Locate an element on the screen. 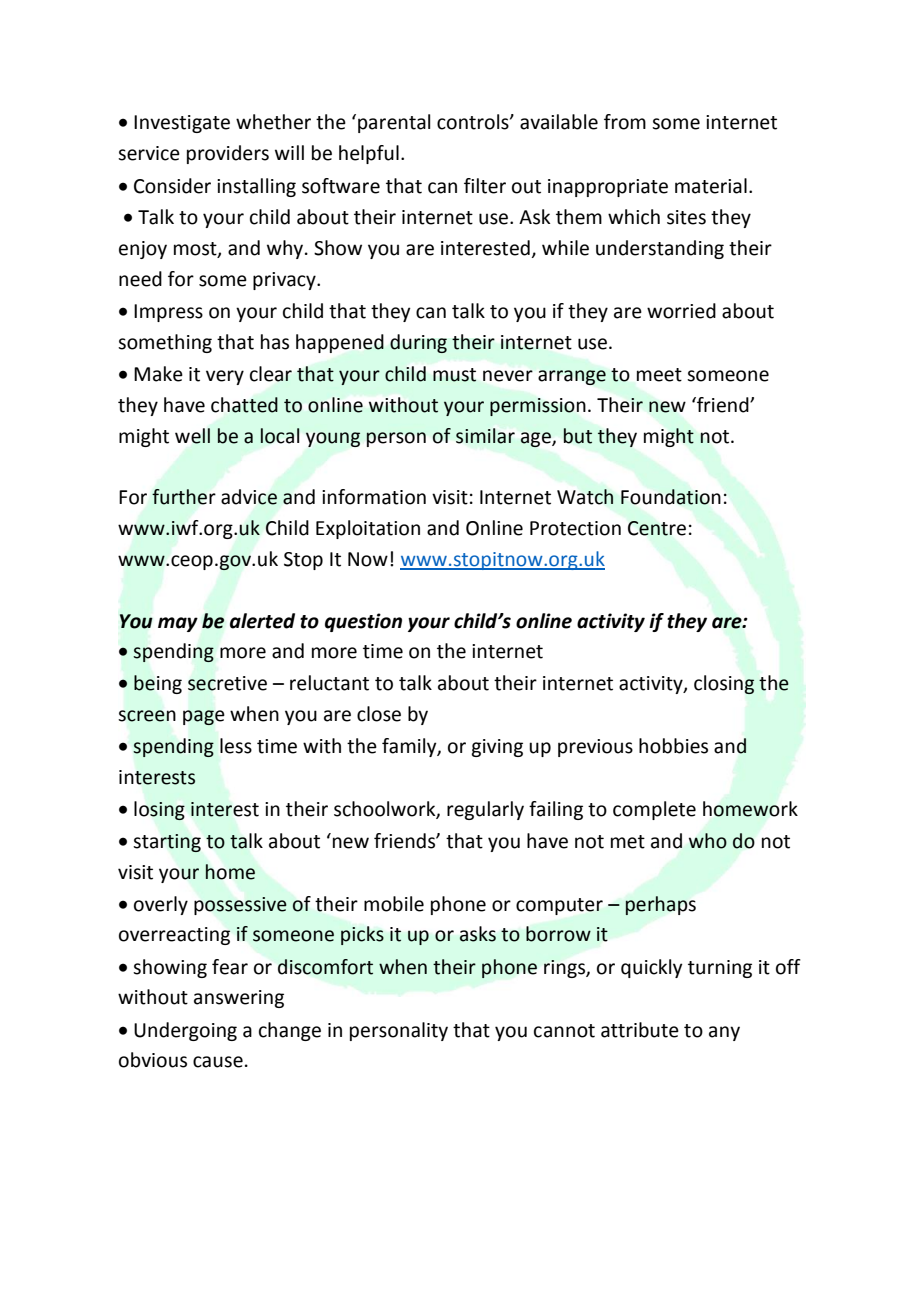 This screenshot has width=924, height=1308. material is located at coordinates (711, 186).
